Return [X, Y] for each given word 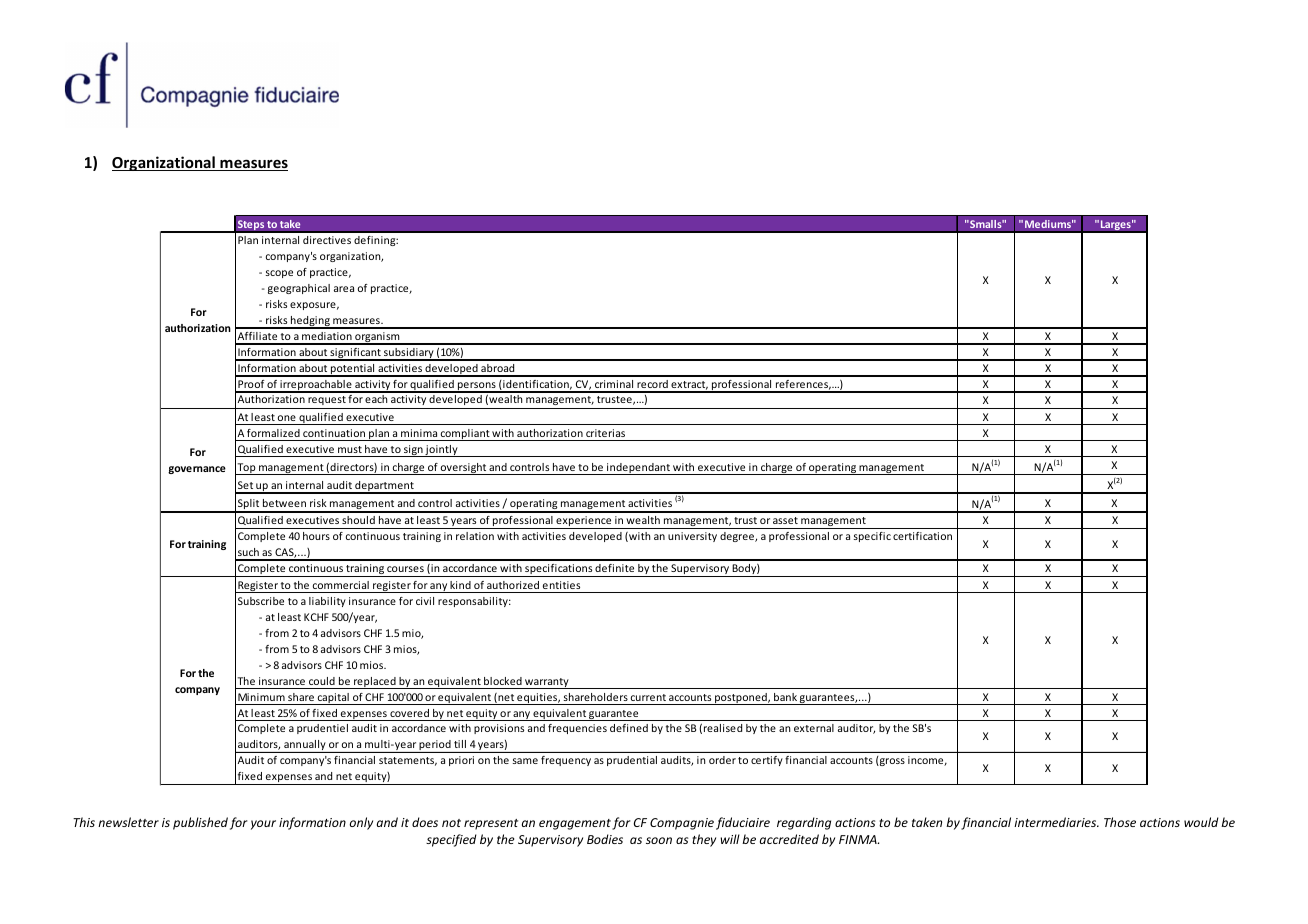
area [344, 289]
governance [197, 470]
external [814, 728]
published [200, 823]
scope [279, 274]
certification [922, 536]
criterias [605, 433]
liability [327, 602]
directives [327, 240]
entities [561, 585]
